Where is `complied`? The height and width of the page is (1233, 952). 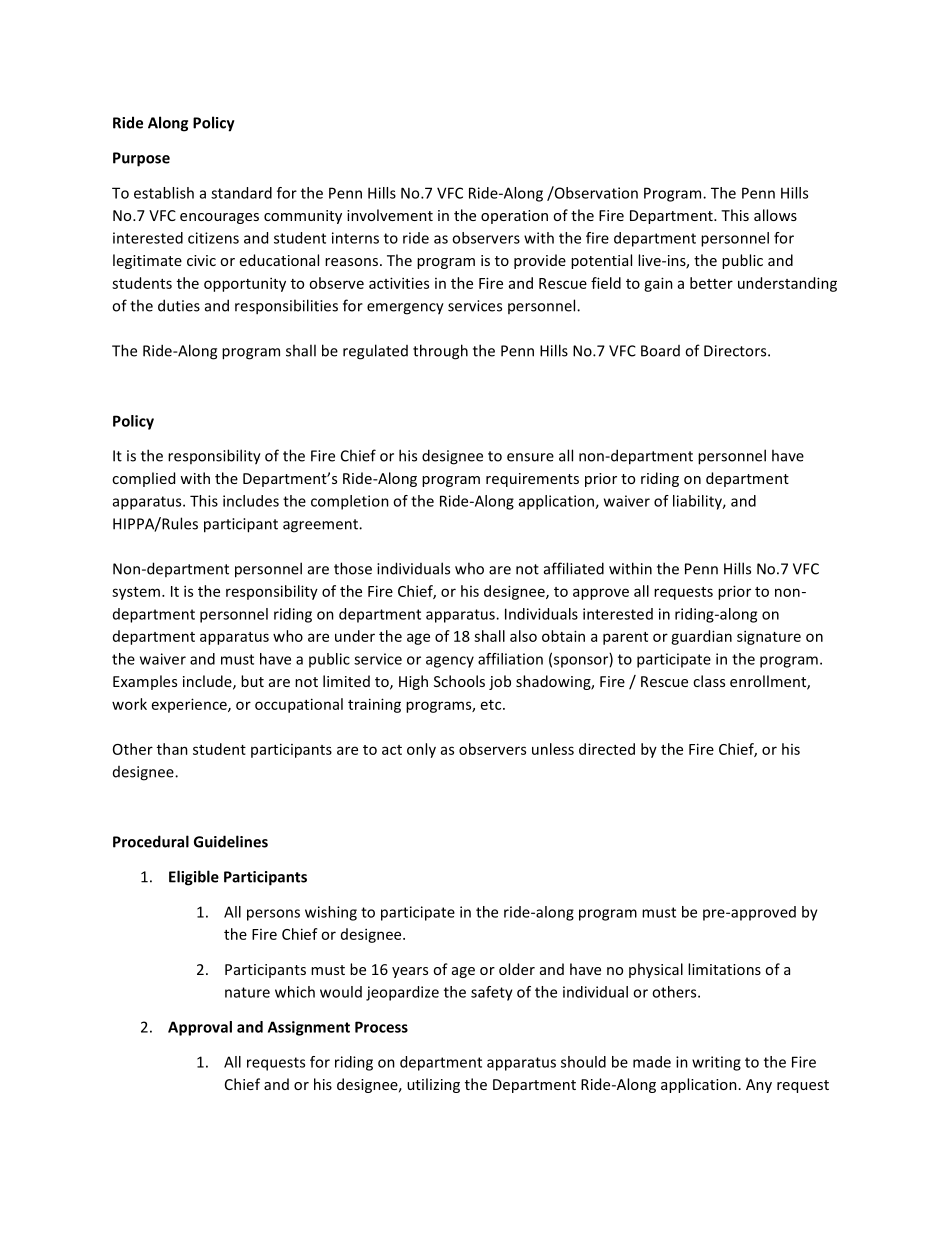
complied is located at coordinates (143, 479).
